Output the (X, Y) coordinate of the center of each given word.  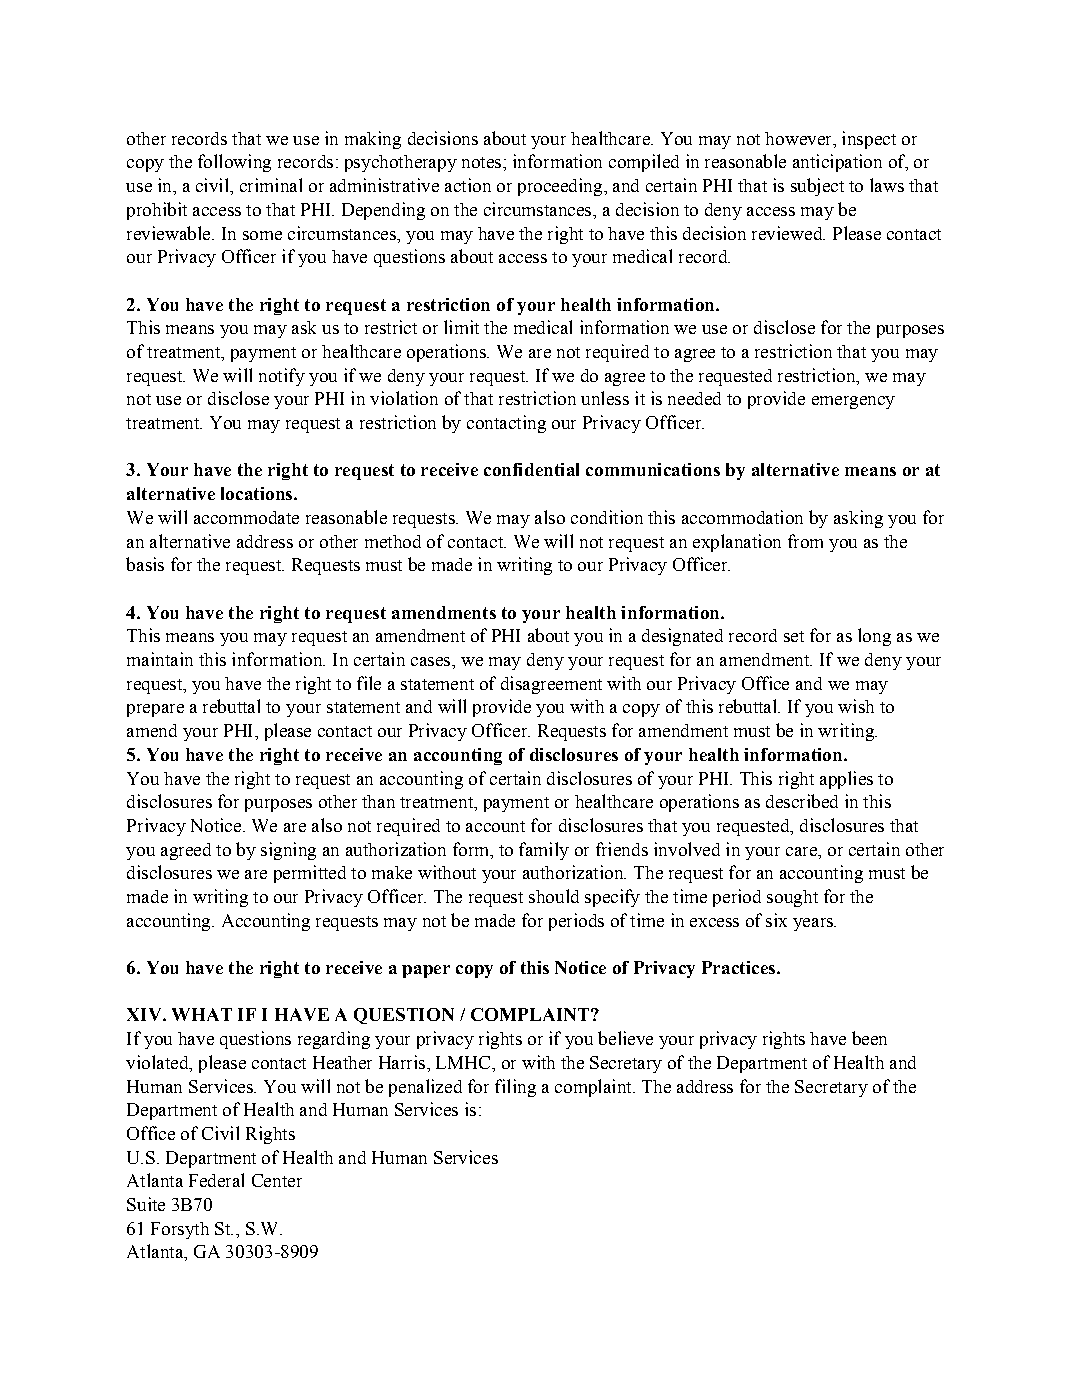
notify (282, 377)
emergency (853, 402)
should (554, 896)
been (869, 1038)
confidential (531, 469)
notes (483, 162)
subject (817, 187)
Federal (216, 1180)
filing (515, 1088)
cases (432, 661)
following (234, 163)
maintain (160, 659)
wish (856, 706)
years (814, 924)
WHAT (202, 1014)
